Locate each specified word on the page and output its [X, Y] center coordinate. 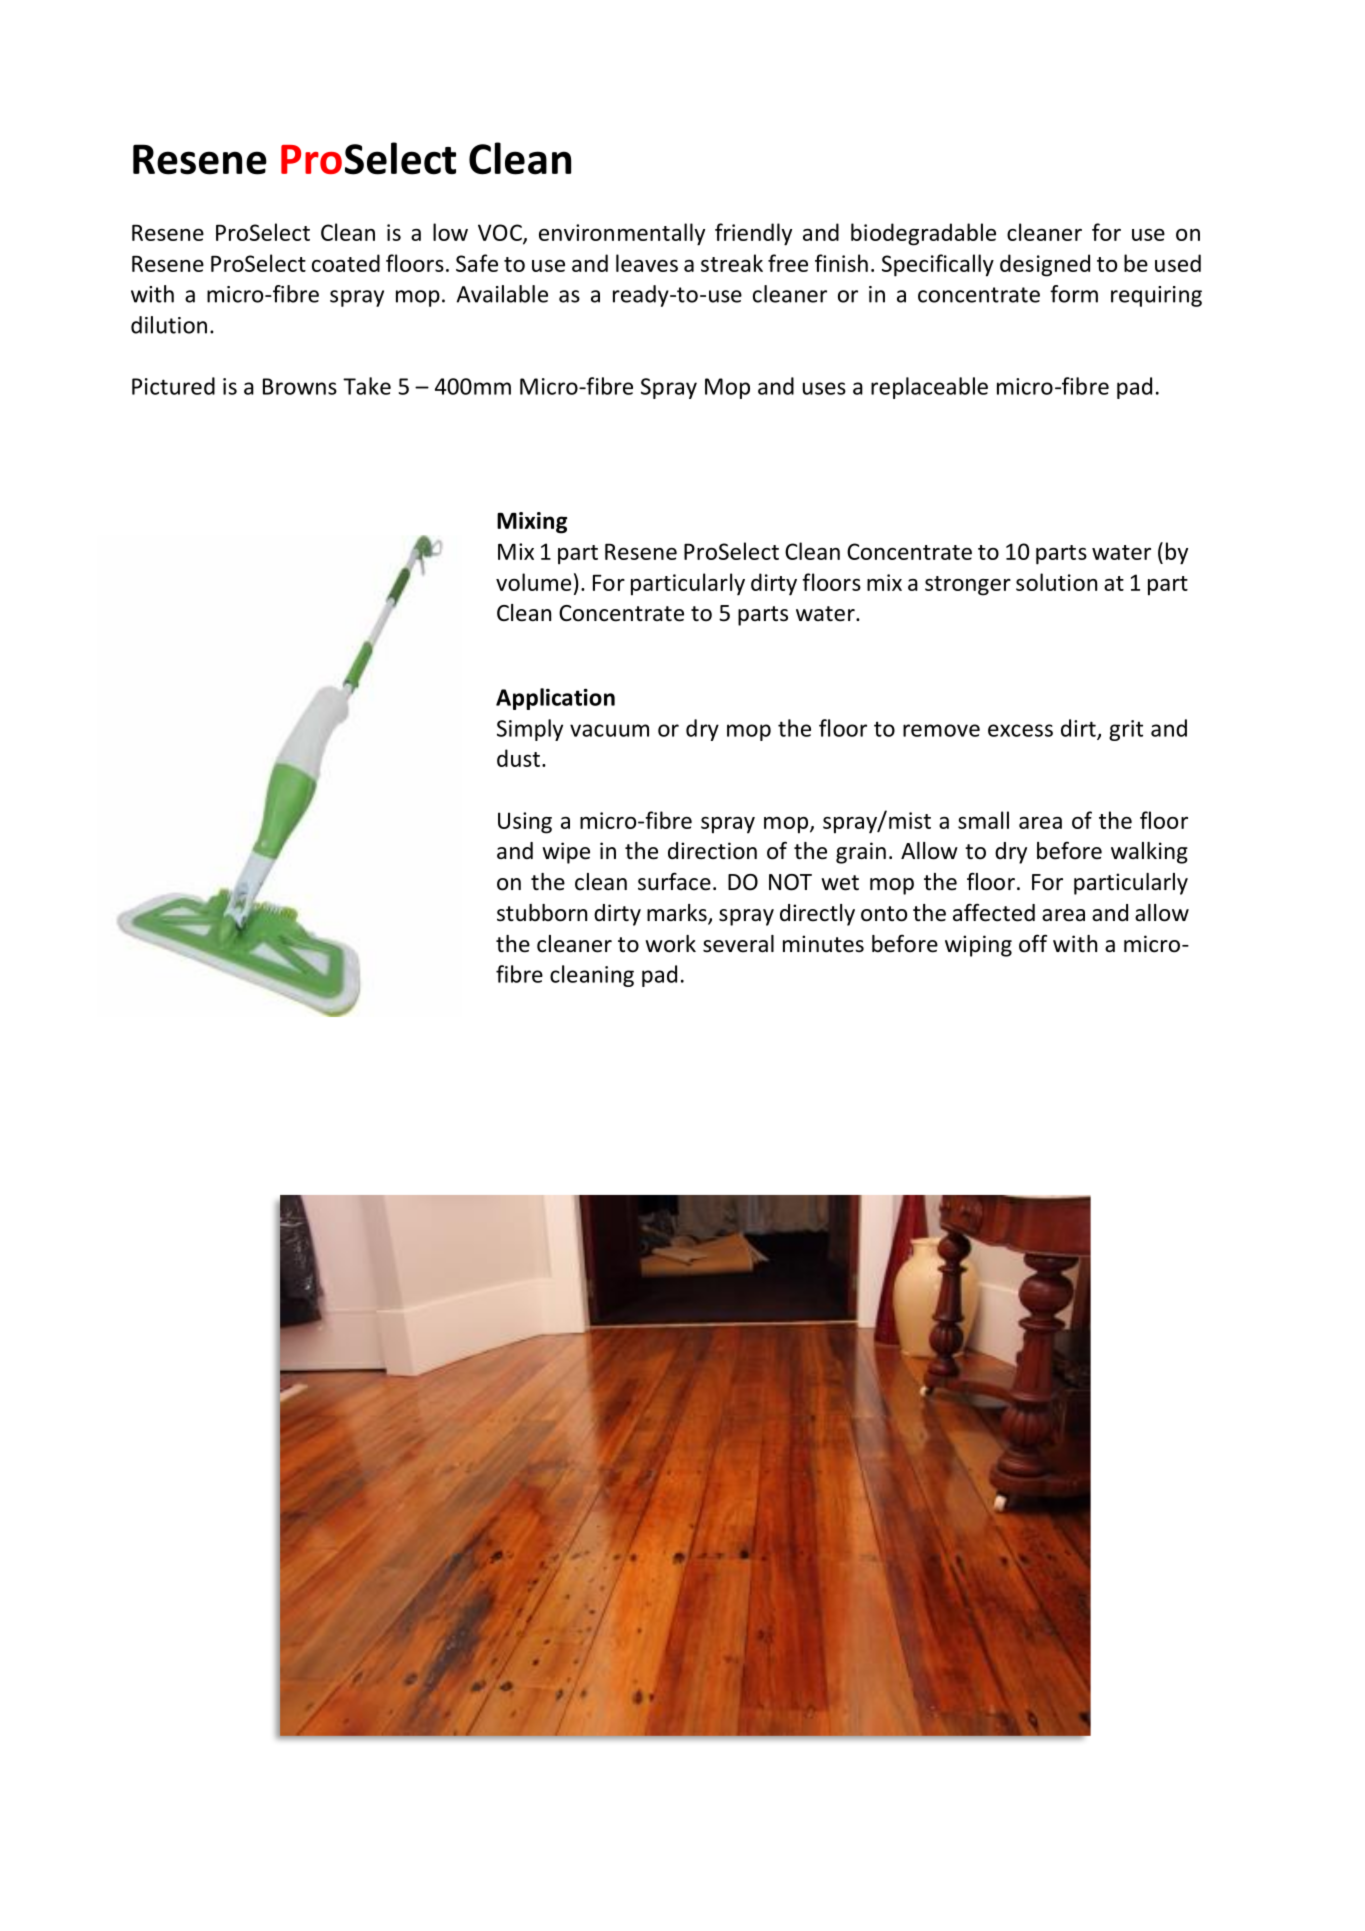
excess [1020, 730]
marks [678, 914]
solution [1056, 582]
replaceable [929, 388]
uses [824, 388]
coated [346, 263]
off [1033, 943]
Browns [300, 386]
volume [533, 582]
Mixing [532, 523]
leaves [647, 263]
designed [1045, 265]
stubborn [542, 913]
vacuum [609, 730]
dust [518, 758]
